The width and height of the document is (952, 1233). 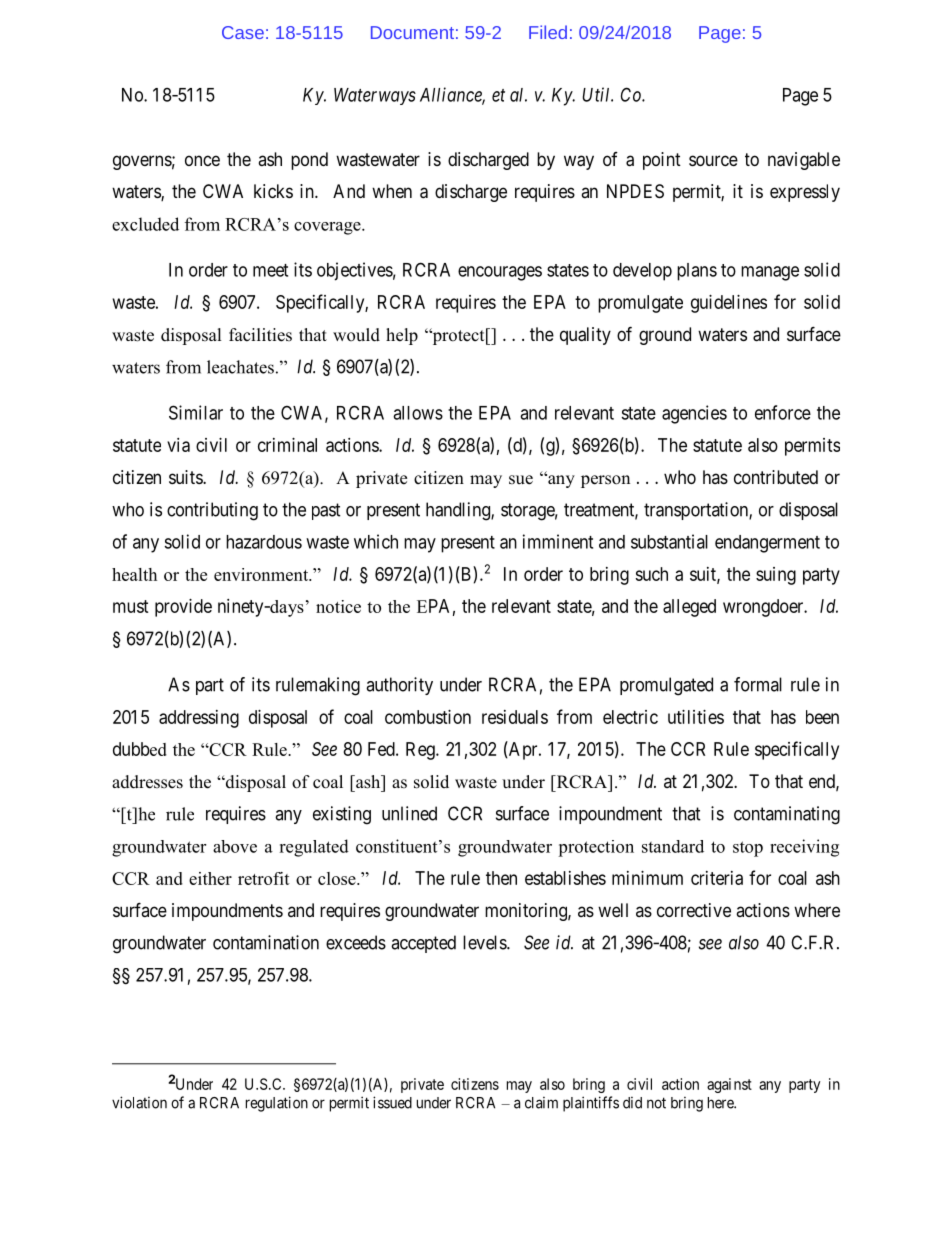 What do you see at coordinates (199, 719) in the document?
I see `addressing` at bounding box center [199, 719].
